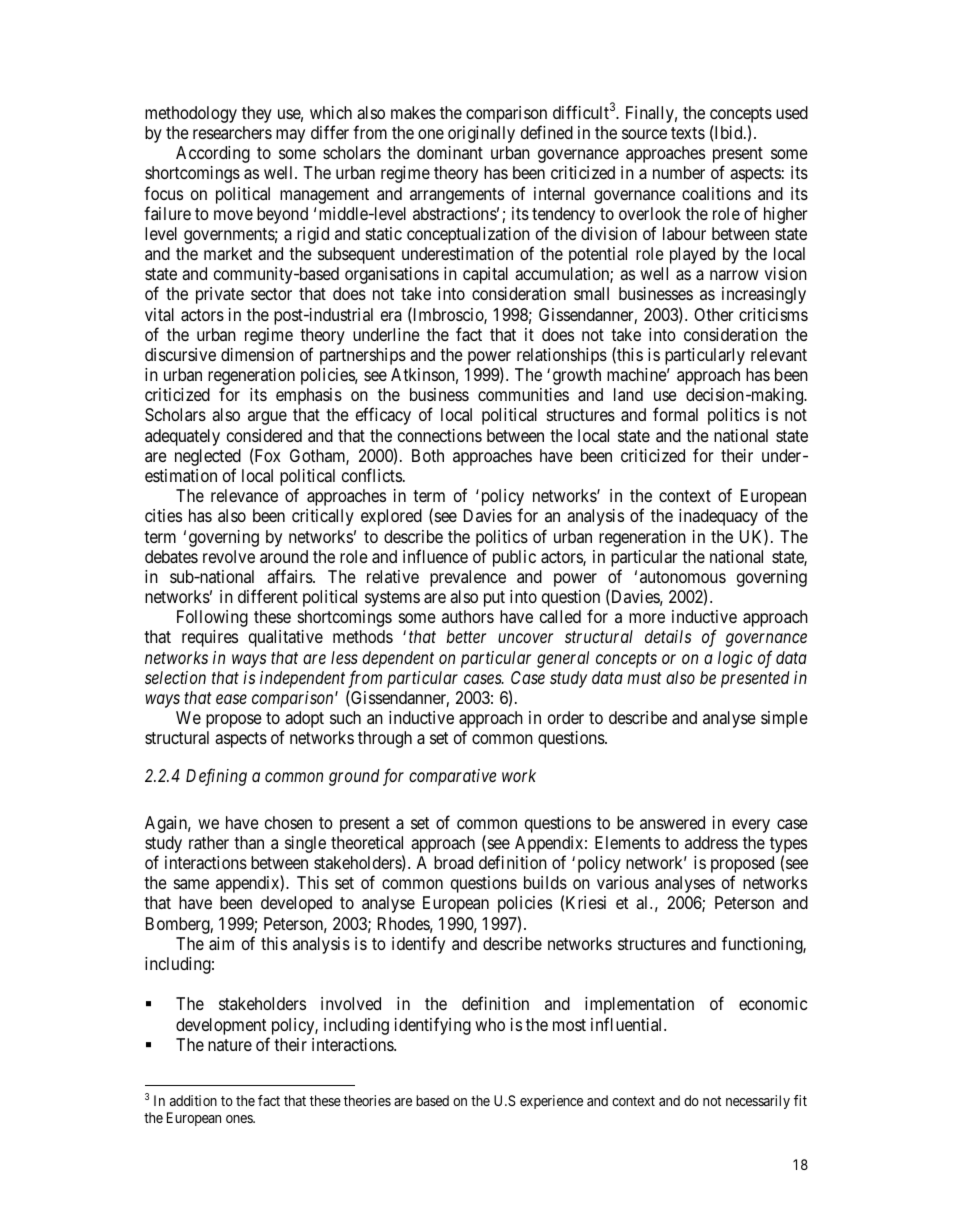 This screenshot has width=953, height=1232. What do you see at coordinates (257, 354) in the screenshot?
I see `dimension` at bounding box center [257, 354].
